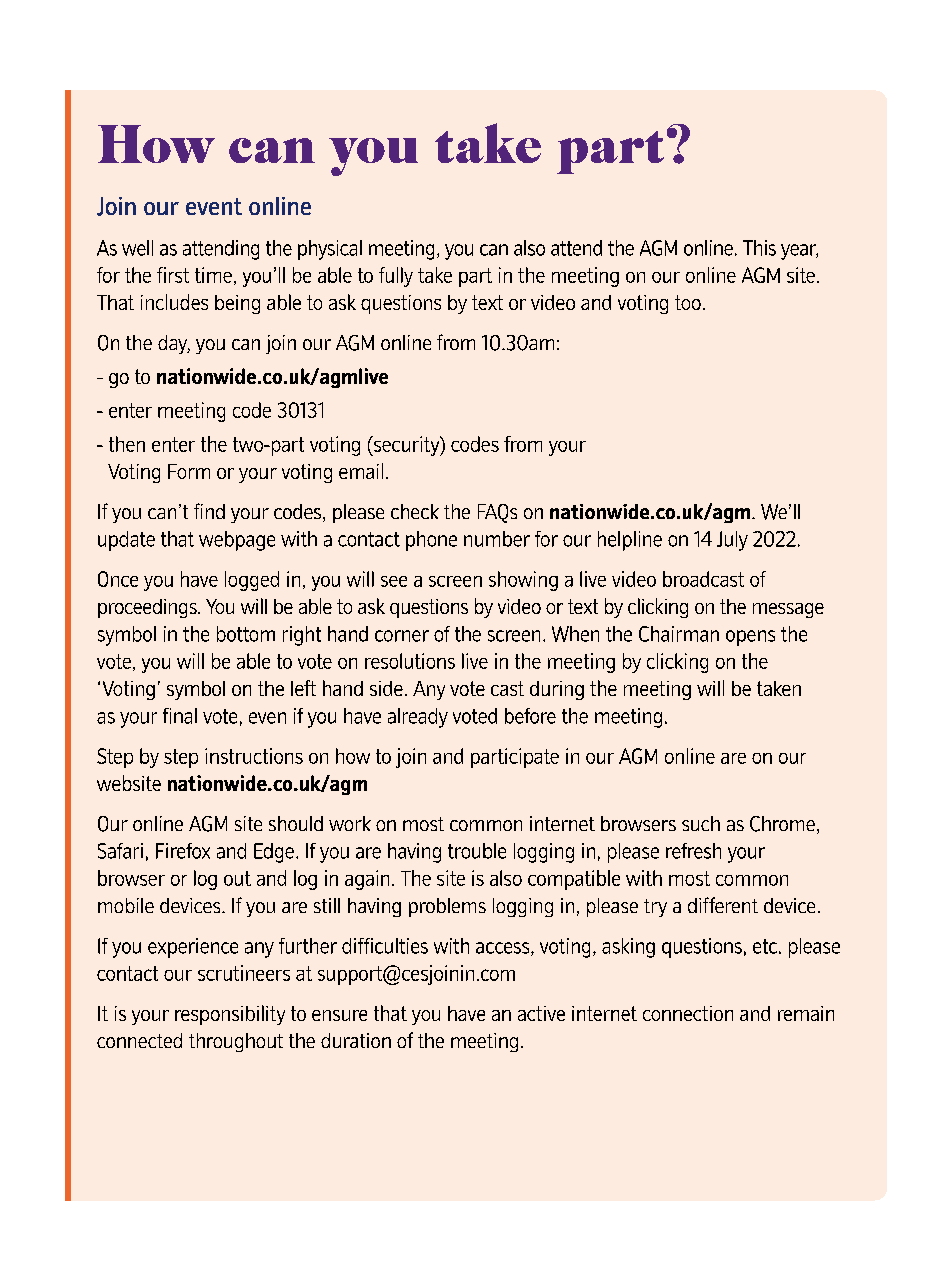 This document has width=952, height=1278. Describe the element at coordinates (410, 661) in the document. I see `resolutions` at that location.
